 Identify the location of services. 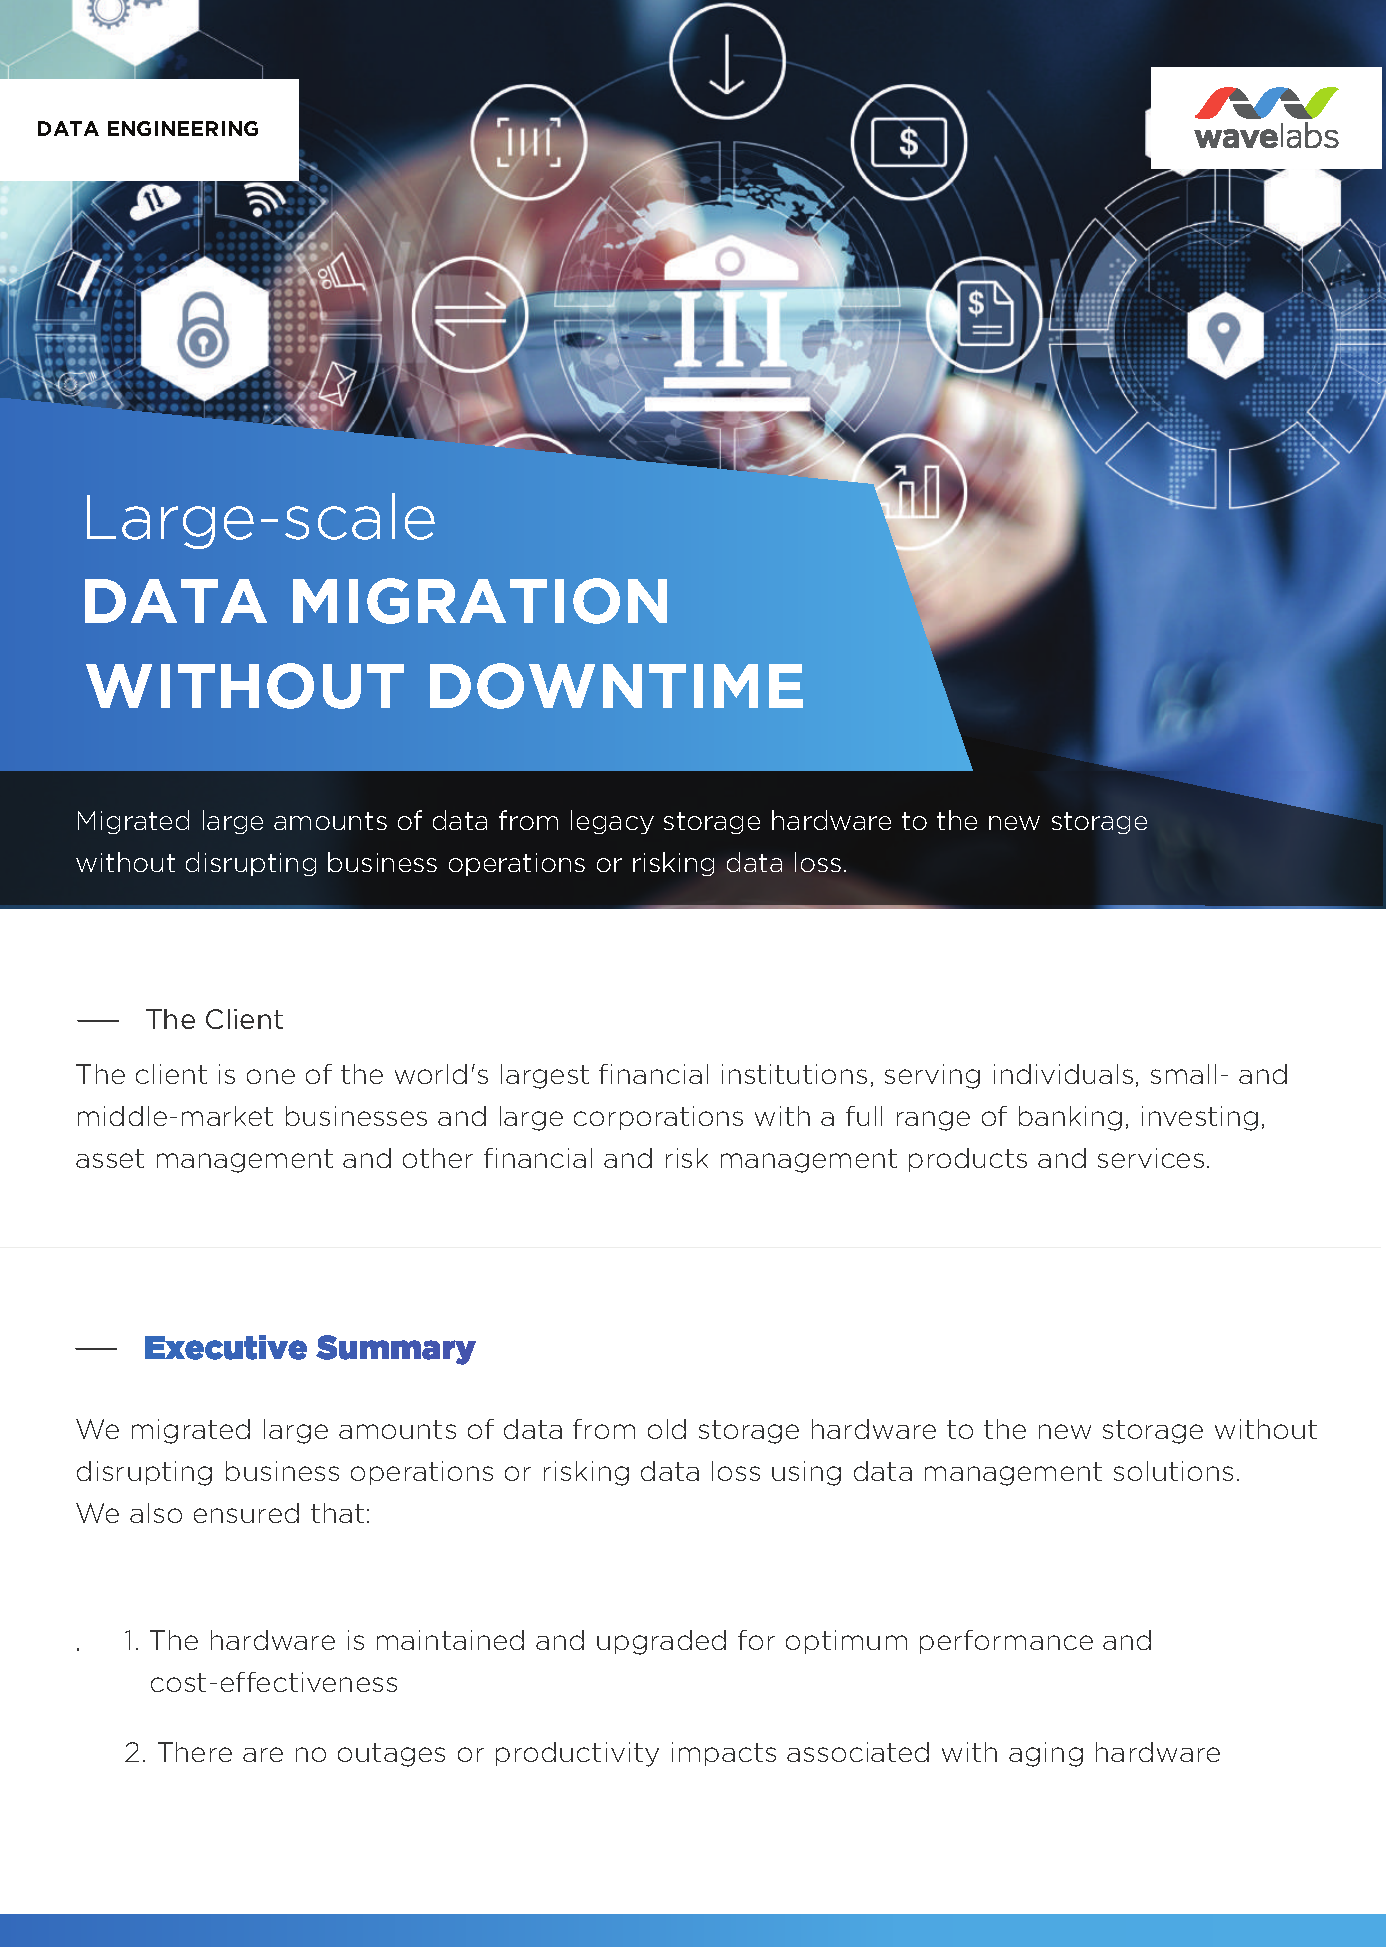
(1151, 1158).
